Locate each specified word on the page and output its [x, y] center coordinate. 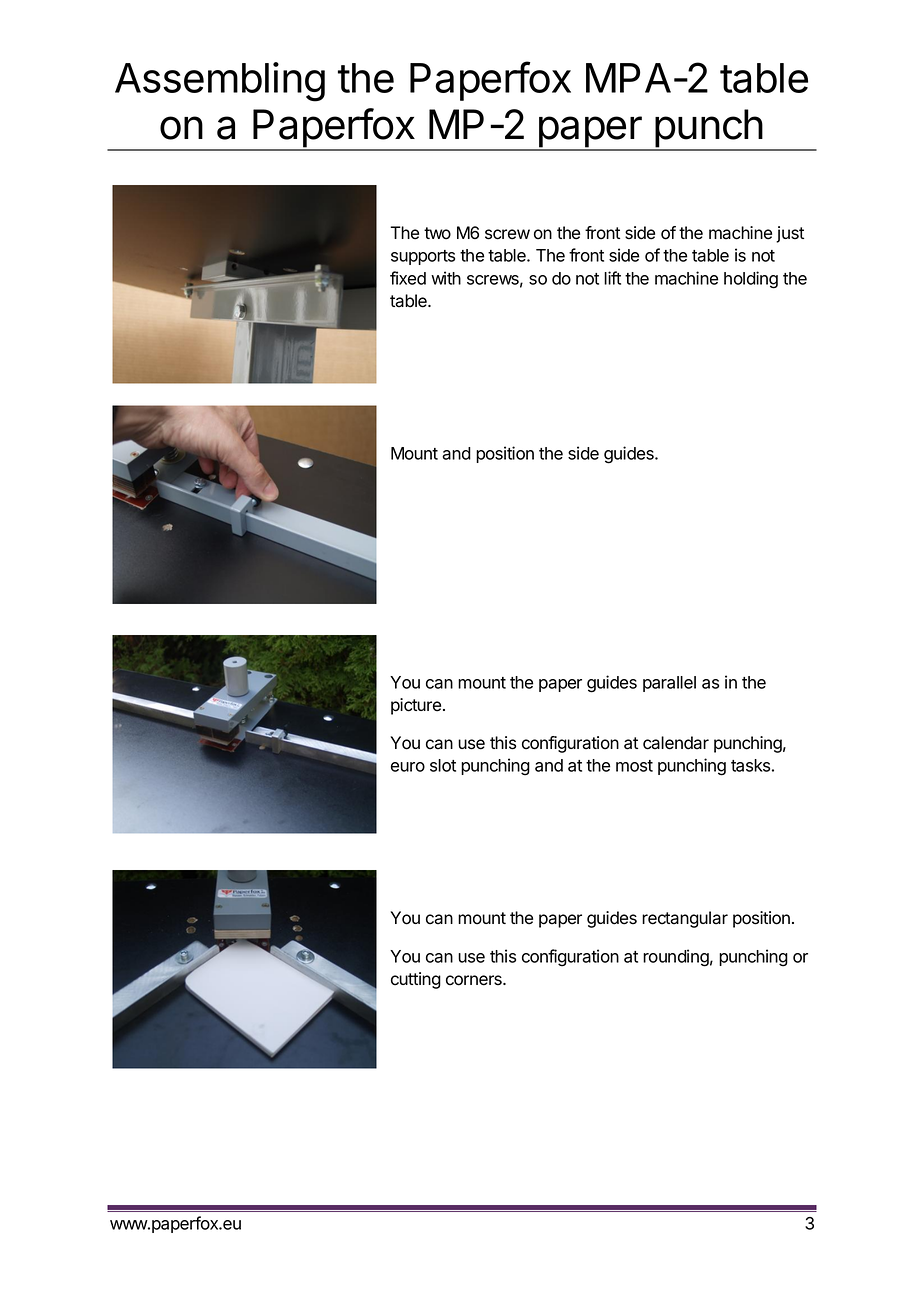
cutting [416, 980]
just [790, 234]
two [437, 233]
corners [475, 980]
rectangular [685, 919]
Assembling [220, 82]
